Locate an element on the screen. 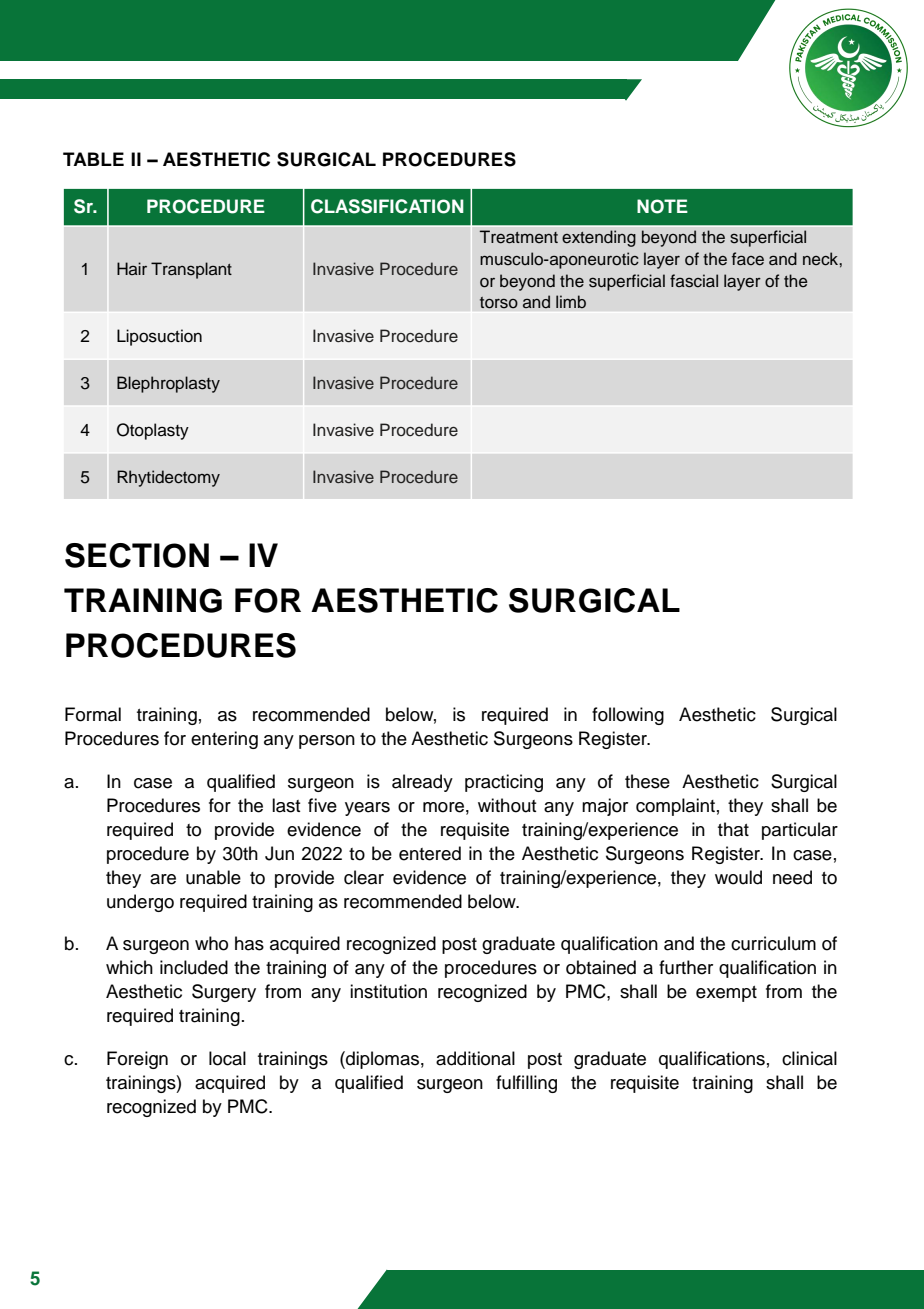  TABLE is located at coordinates (93, 159).
